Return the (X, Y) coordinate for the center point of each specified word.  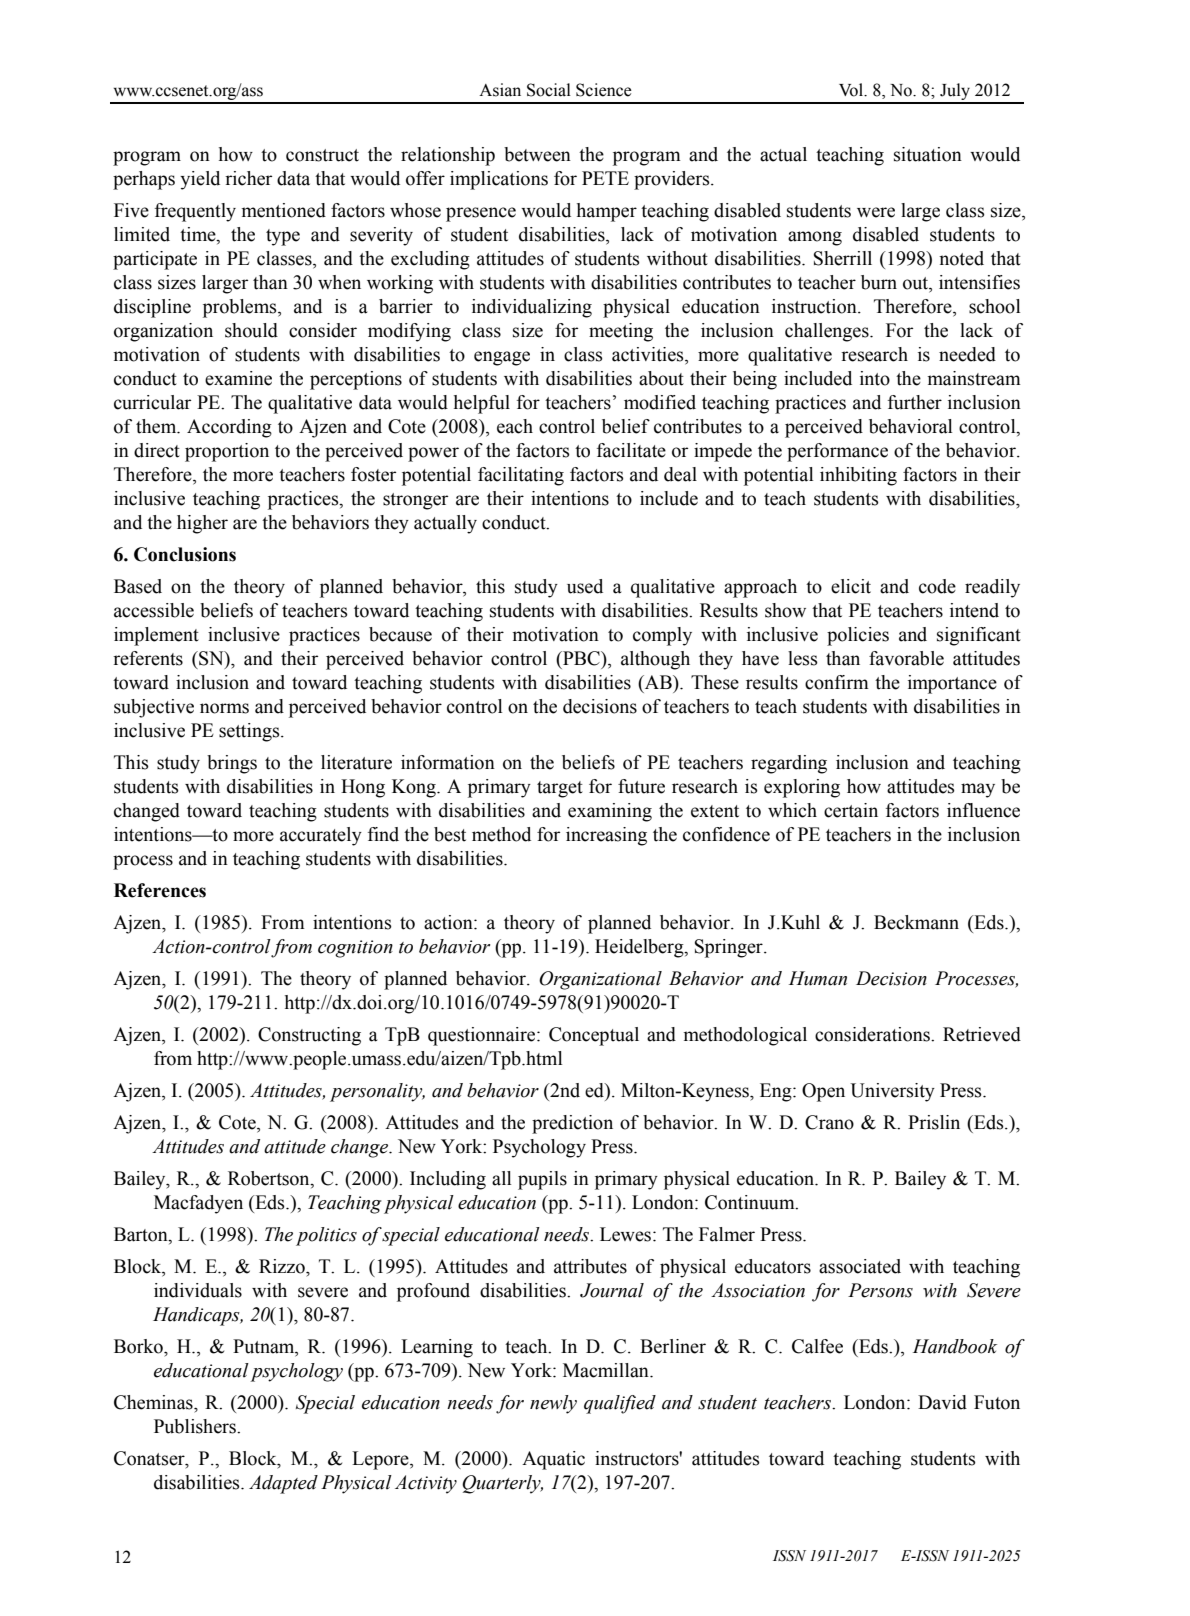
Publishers (196, 1426)
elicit (851, 586)
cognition (355, 949)
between (537, 154)
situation (928, 154)
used (585, 586)
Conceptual (594, 1036)
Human (818, 978)
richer (248, 178)
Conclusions (185, 554)
